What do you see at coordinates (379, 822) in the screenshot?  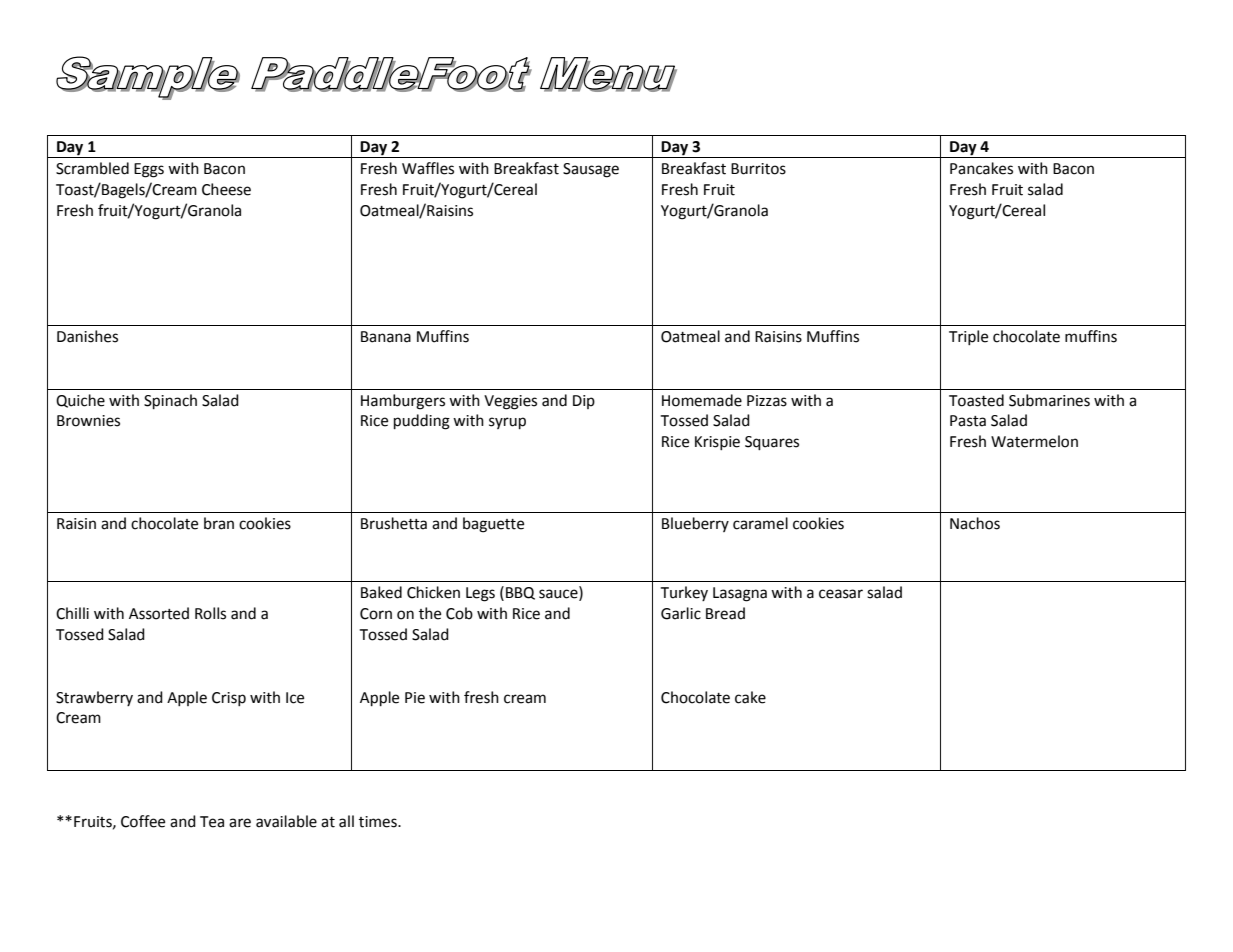 I see `times` at bounding box center [379, 822].
